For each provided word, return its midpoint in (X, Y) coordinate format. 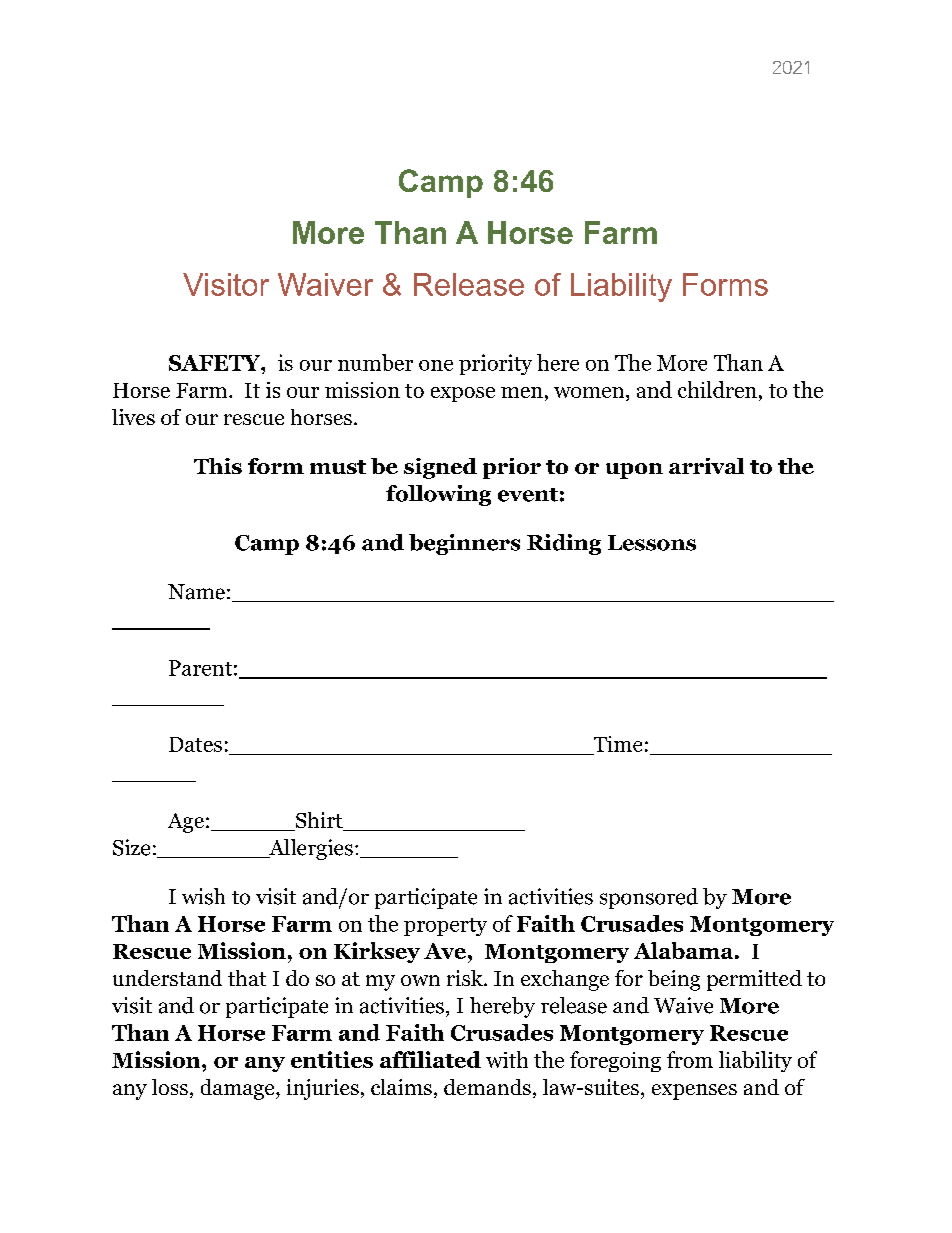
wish (203, 896)
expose (463, 394)
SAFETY (216, 363)
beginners (464, 544)
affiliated (430, 1059)
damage (239, 1089)
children (717, 389)
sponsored (649, 898)
